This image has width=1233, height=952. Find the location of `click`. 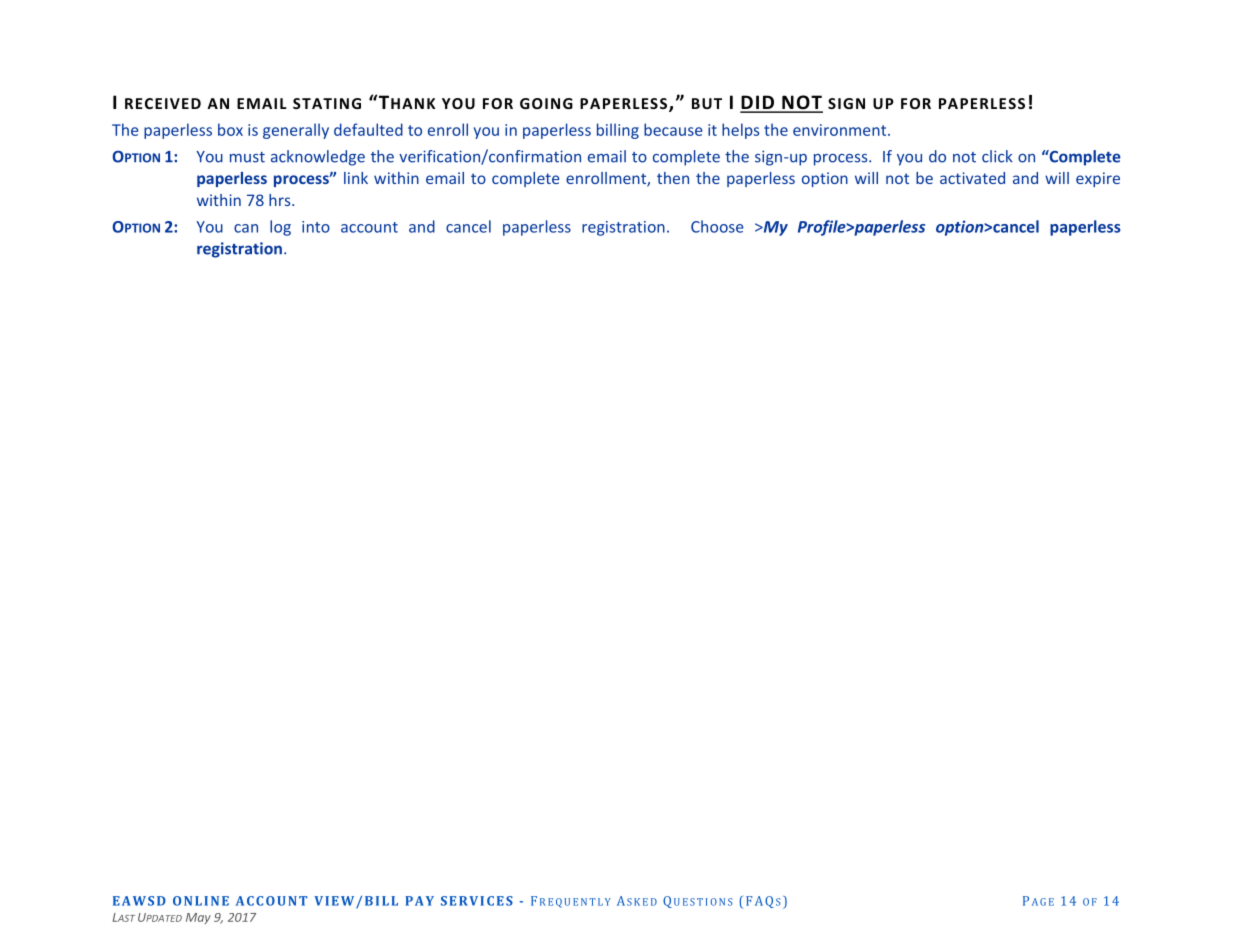

click is located at coordinates (997, 156).
